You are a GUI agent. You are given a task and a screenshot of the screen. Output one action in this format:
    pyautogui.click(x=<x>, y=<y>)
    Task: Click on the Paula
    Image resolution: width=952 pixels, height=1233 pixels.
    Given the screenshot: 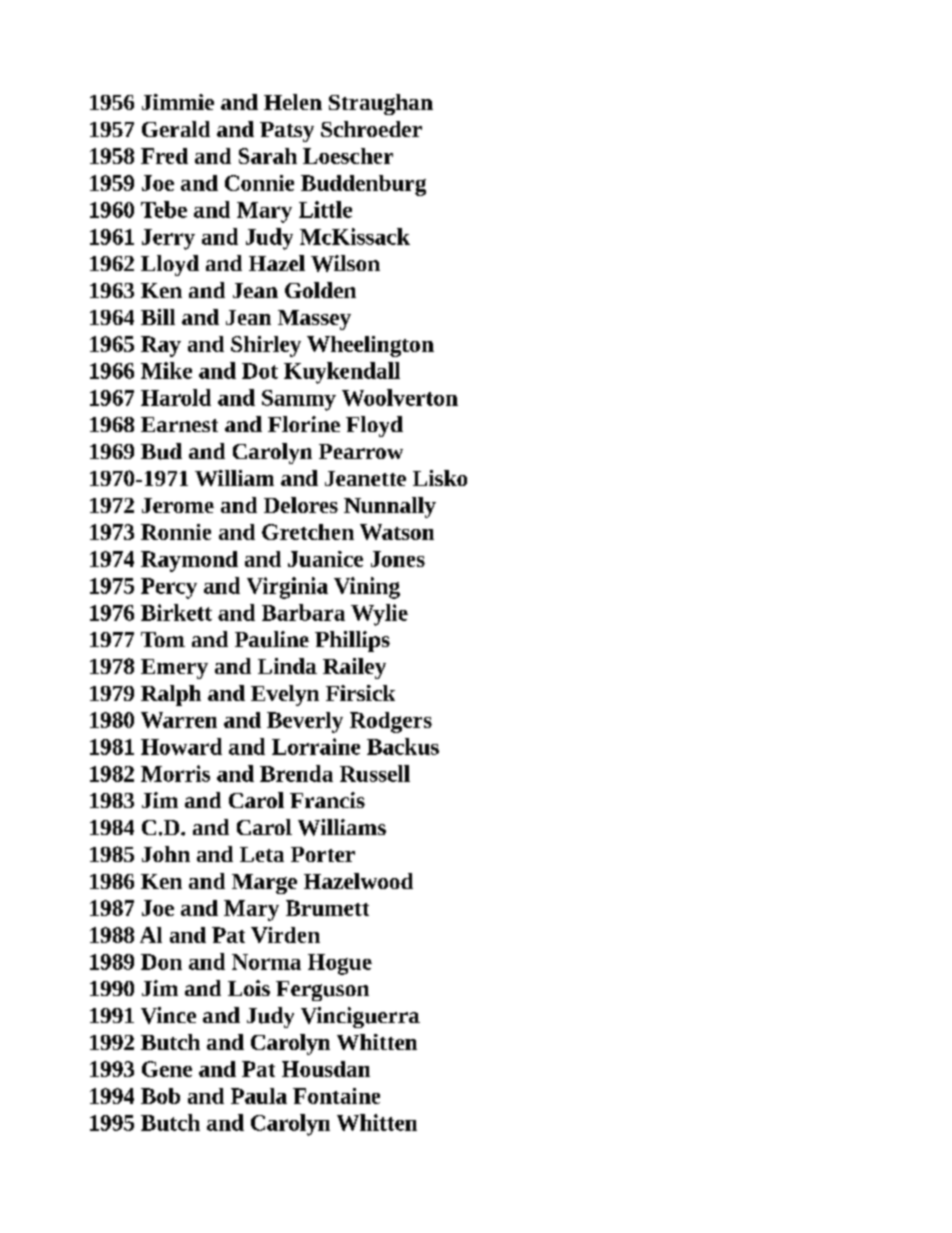 What is the action you would take?
    pyautogui.click(x=259, y=1096)
